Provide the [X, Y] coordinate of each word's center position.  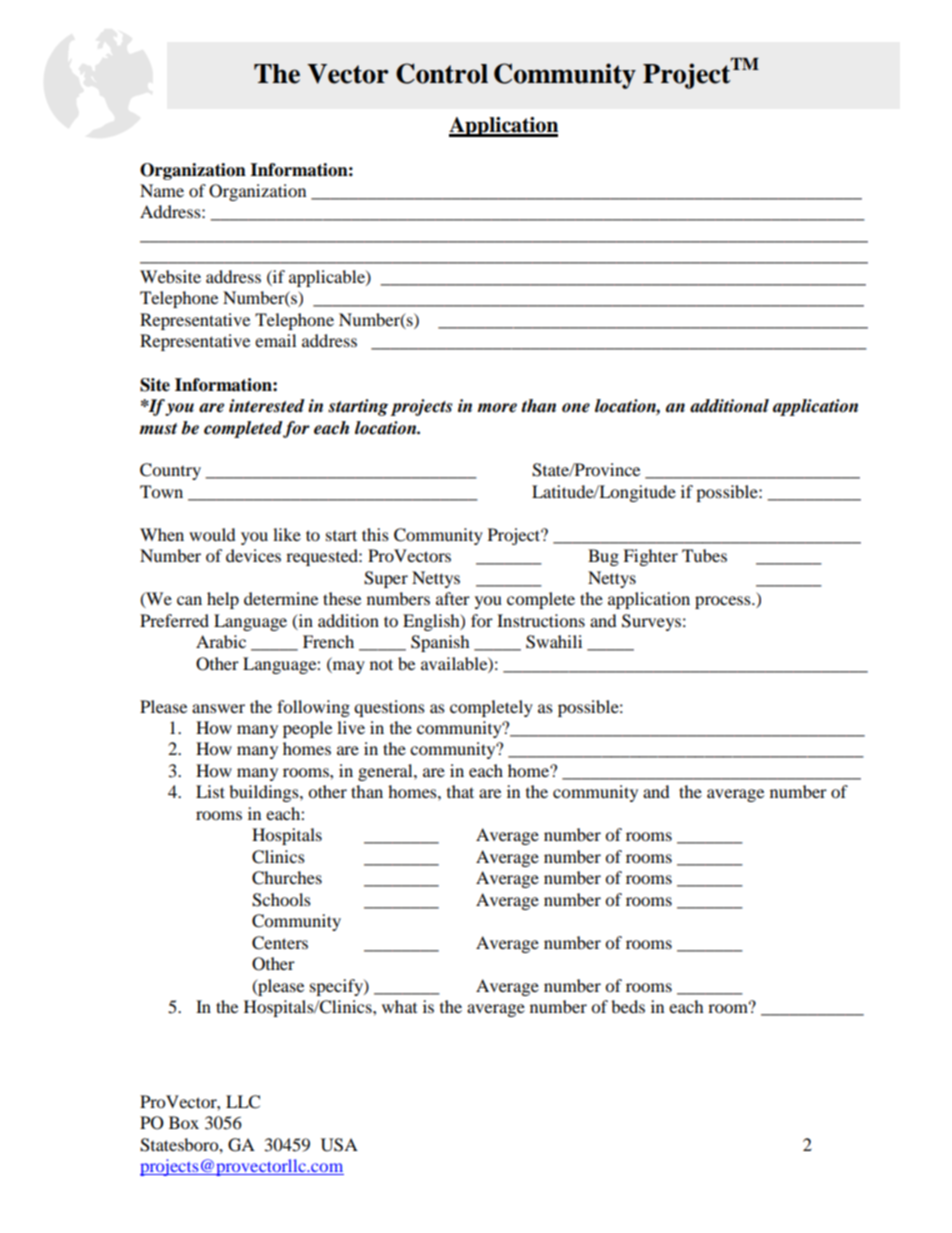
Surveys [651, 622]
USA [339, 1145]
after [453, 598]
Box [184, 1122]
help [223, 600]
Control [442, 73]
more [497, 408]
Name [162, 190]
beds [628, 1006]
